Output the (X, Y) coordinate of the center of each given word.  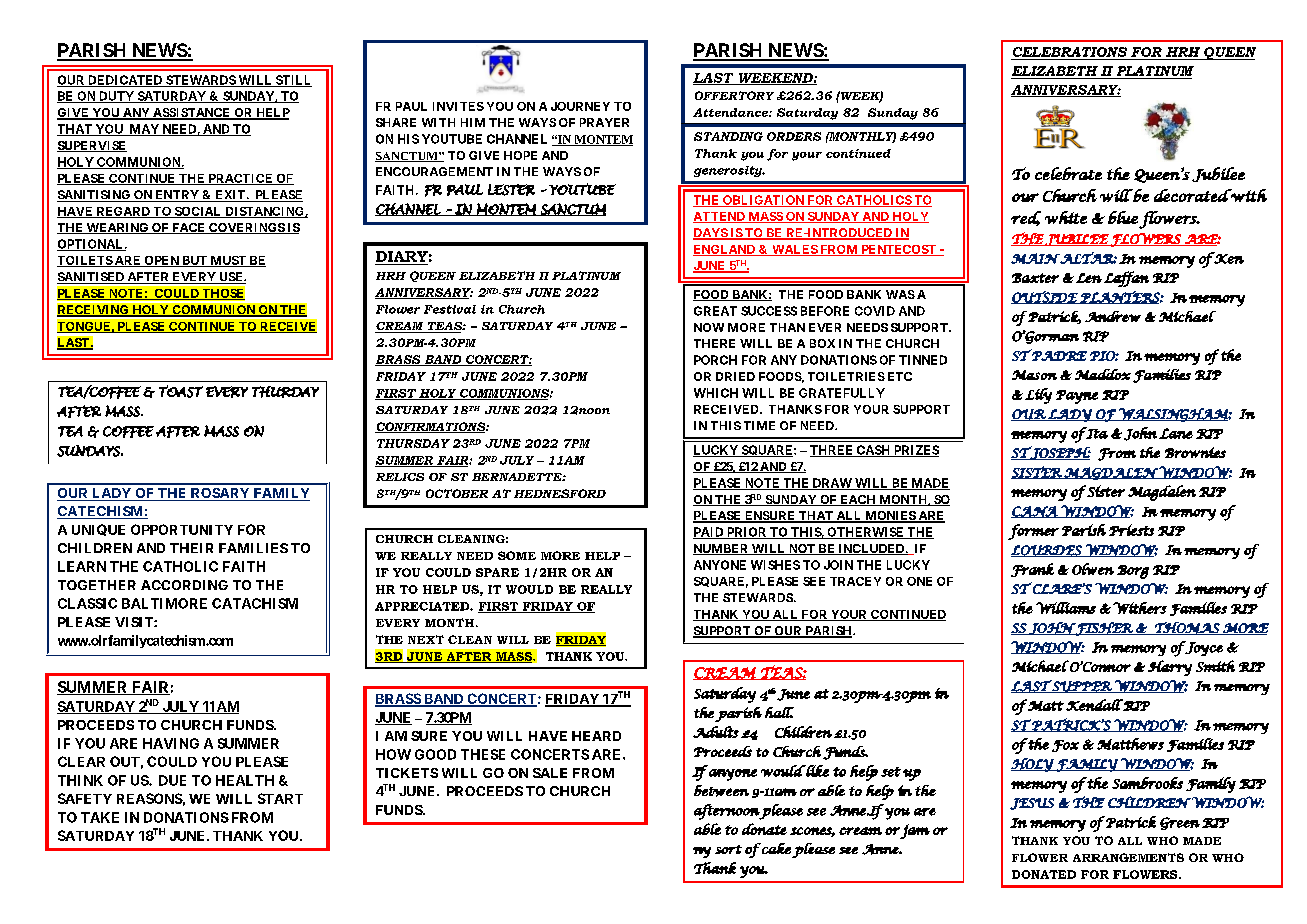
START (280, 798)
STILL (292, 81)
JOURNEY (580, 106)
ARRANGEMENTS (1128, 857)
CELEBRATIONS (1070, 52)
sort (728, 849)
